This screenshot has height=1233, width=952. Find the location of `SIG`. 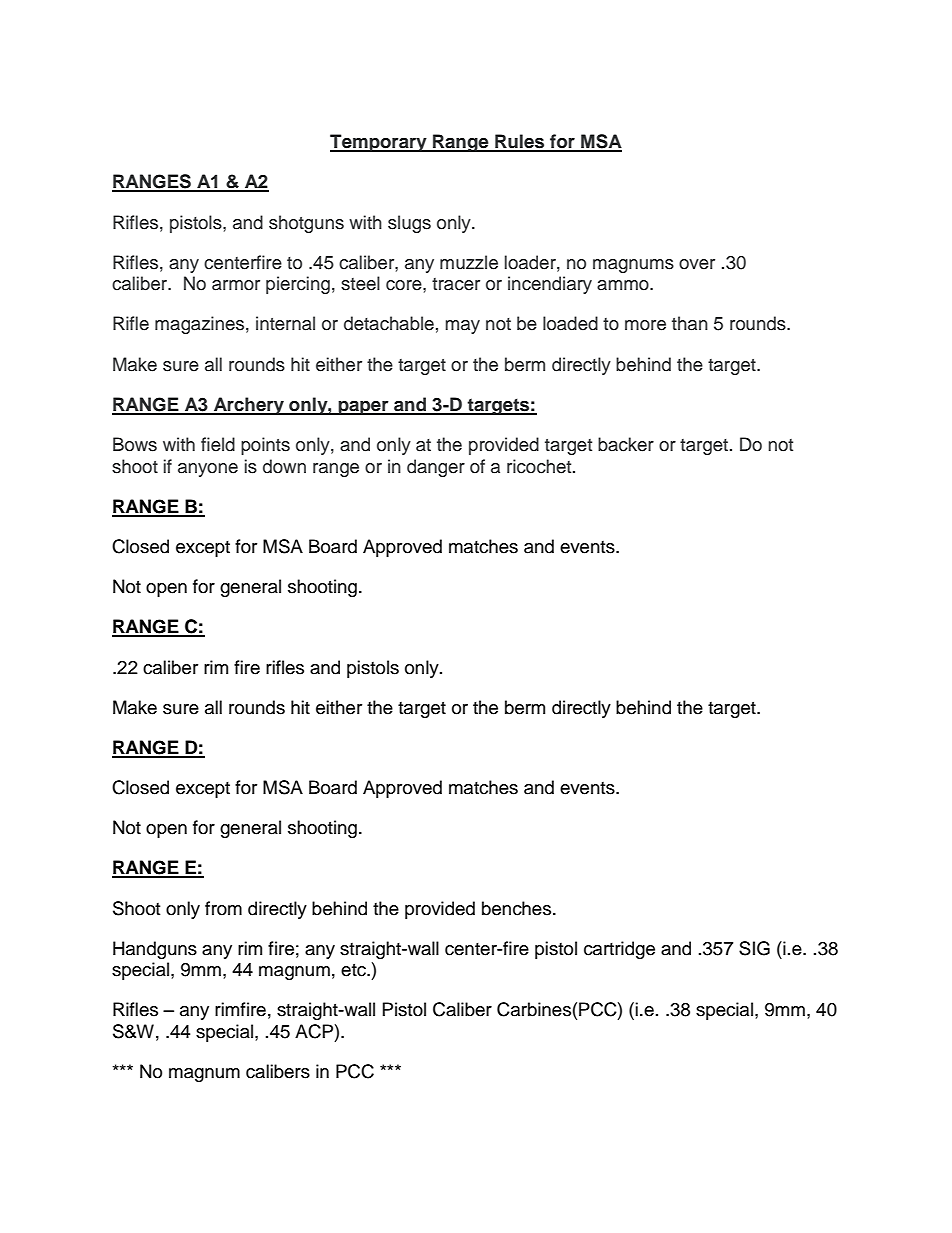

SIG is located at coordinates (754, 948).
